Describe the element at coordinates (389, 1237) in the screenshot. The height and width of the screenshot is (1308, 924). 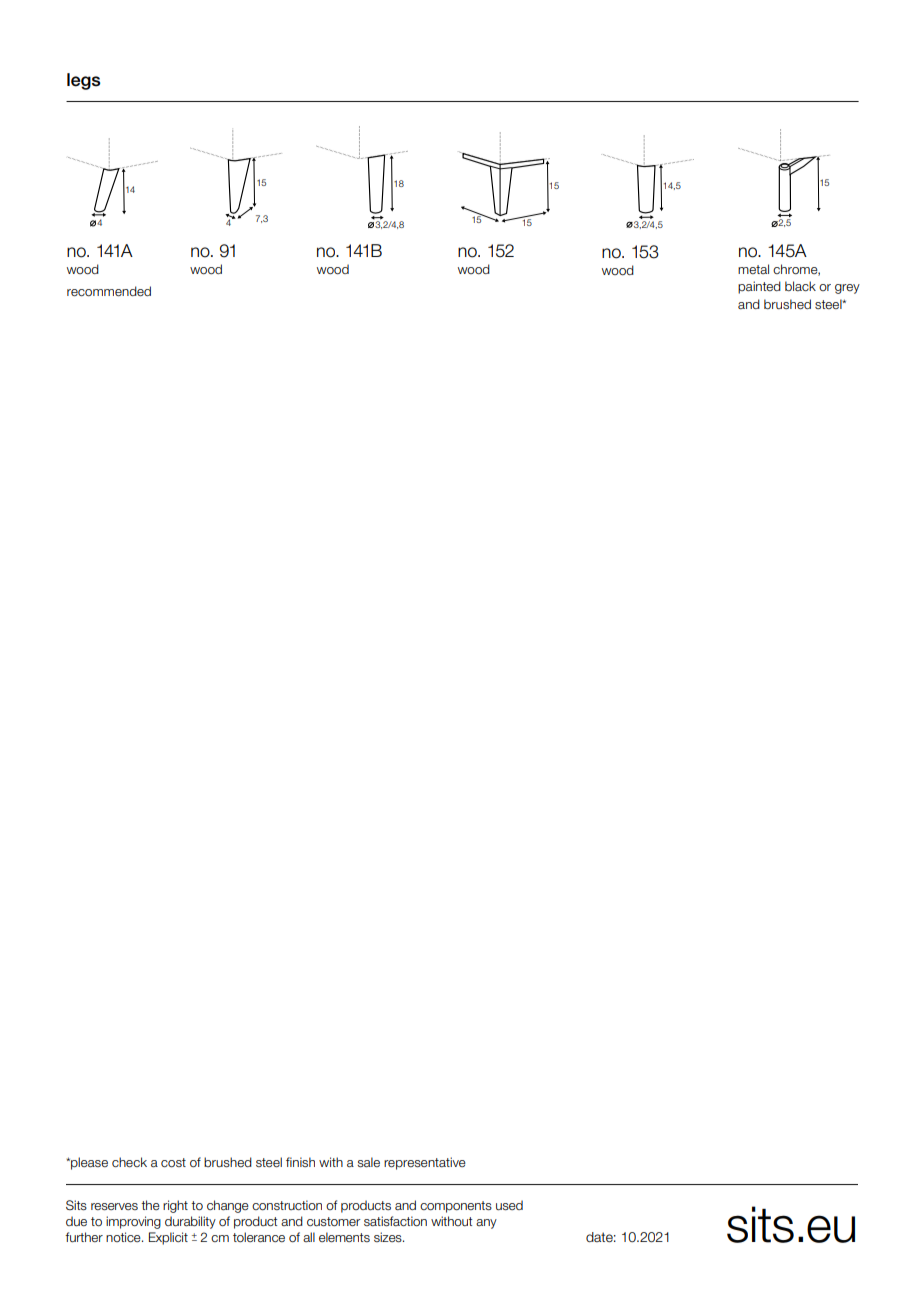
I see `sizes` at that location.
